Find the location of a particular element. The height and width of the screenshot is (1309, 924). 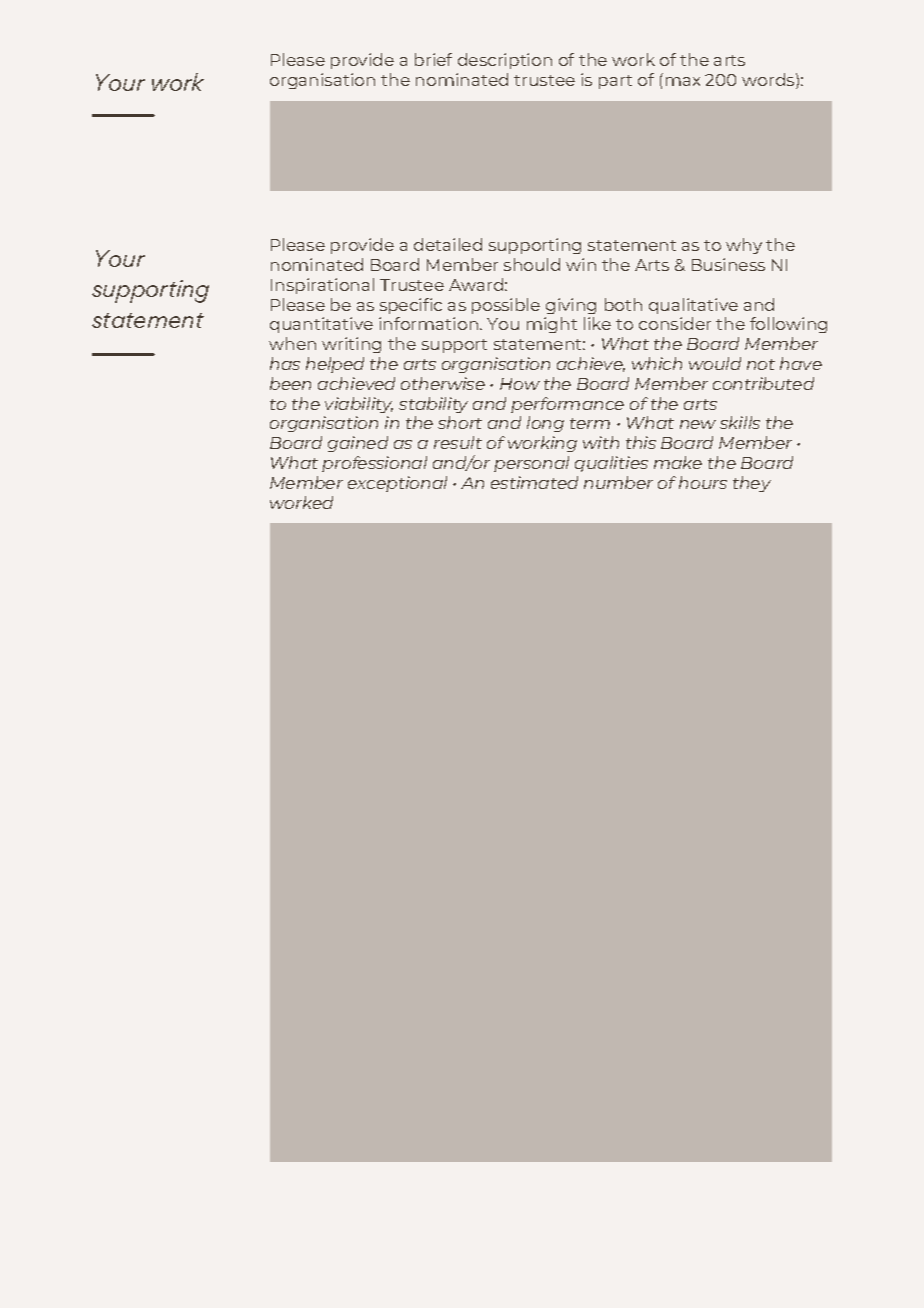

max is located at coordinates (683, 81).
